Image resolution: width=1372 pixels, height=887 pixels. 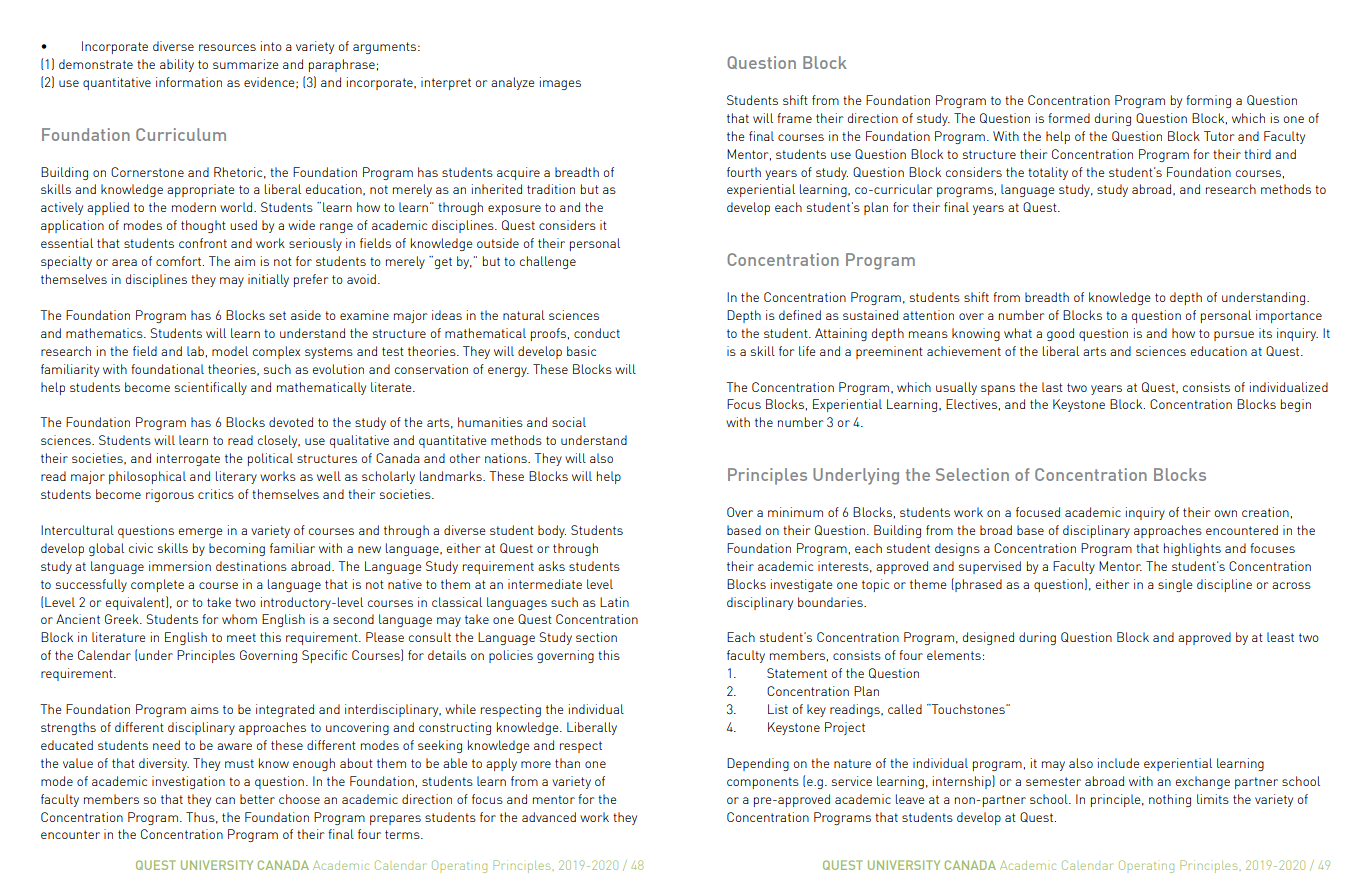 What do you see at coordinates (560, 83) in the screenshot?
I see `images` at bounding box center [560, 83].
